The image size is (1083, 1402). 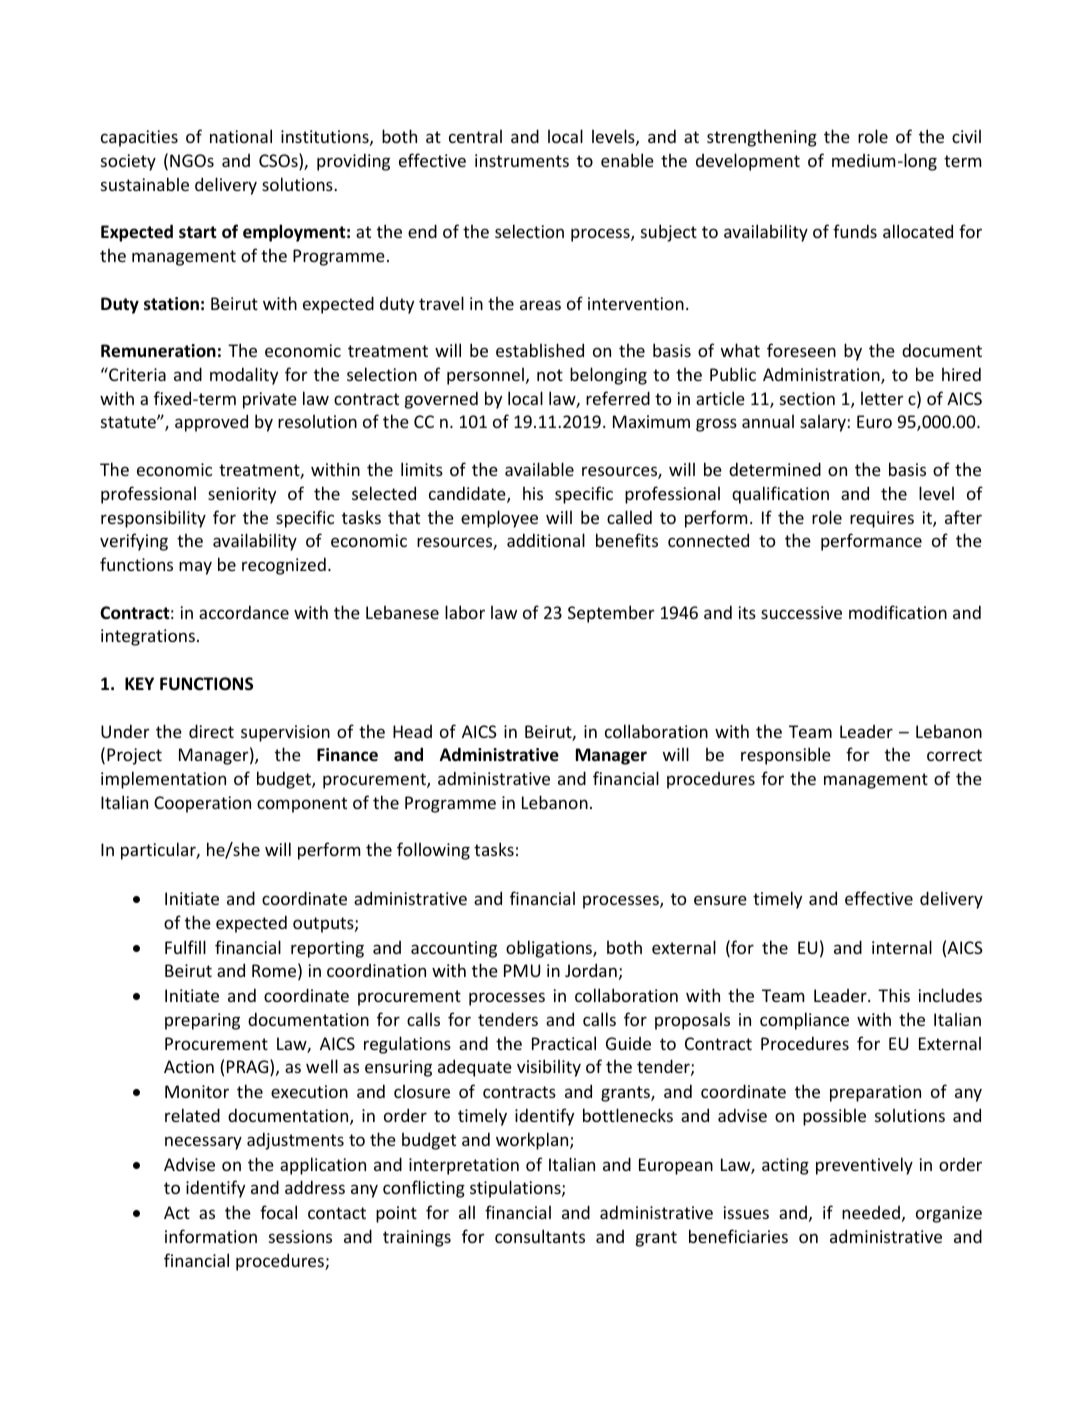 What do you see at coordinates (855, 231) in the page?
I see `funds` at bounding box center [855, 231].
